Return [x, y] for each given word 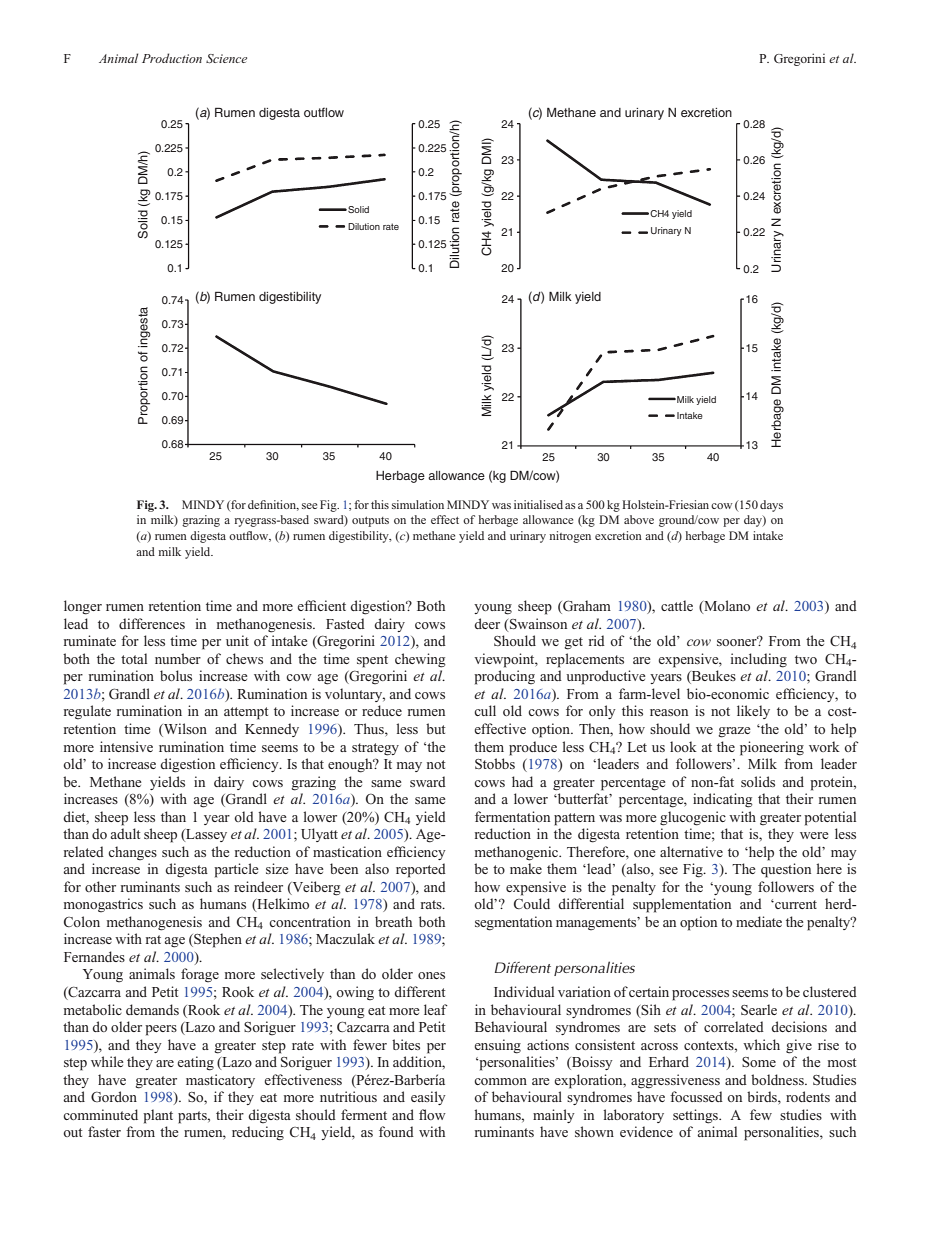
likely [753, 712]
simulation [418, 504]
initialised [538, 504]
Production [172, 58]
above [639, 519]
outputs [370, 522]
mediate [759, 921]
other [100, 886]
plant [158, 1116]
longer [83, 607]
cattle [677, 605]
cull [485, 710]
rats [432, 904]
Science [226, 58]
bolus [176, 675]
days [771, 506]
